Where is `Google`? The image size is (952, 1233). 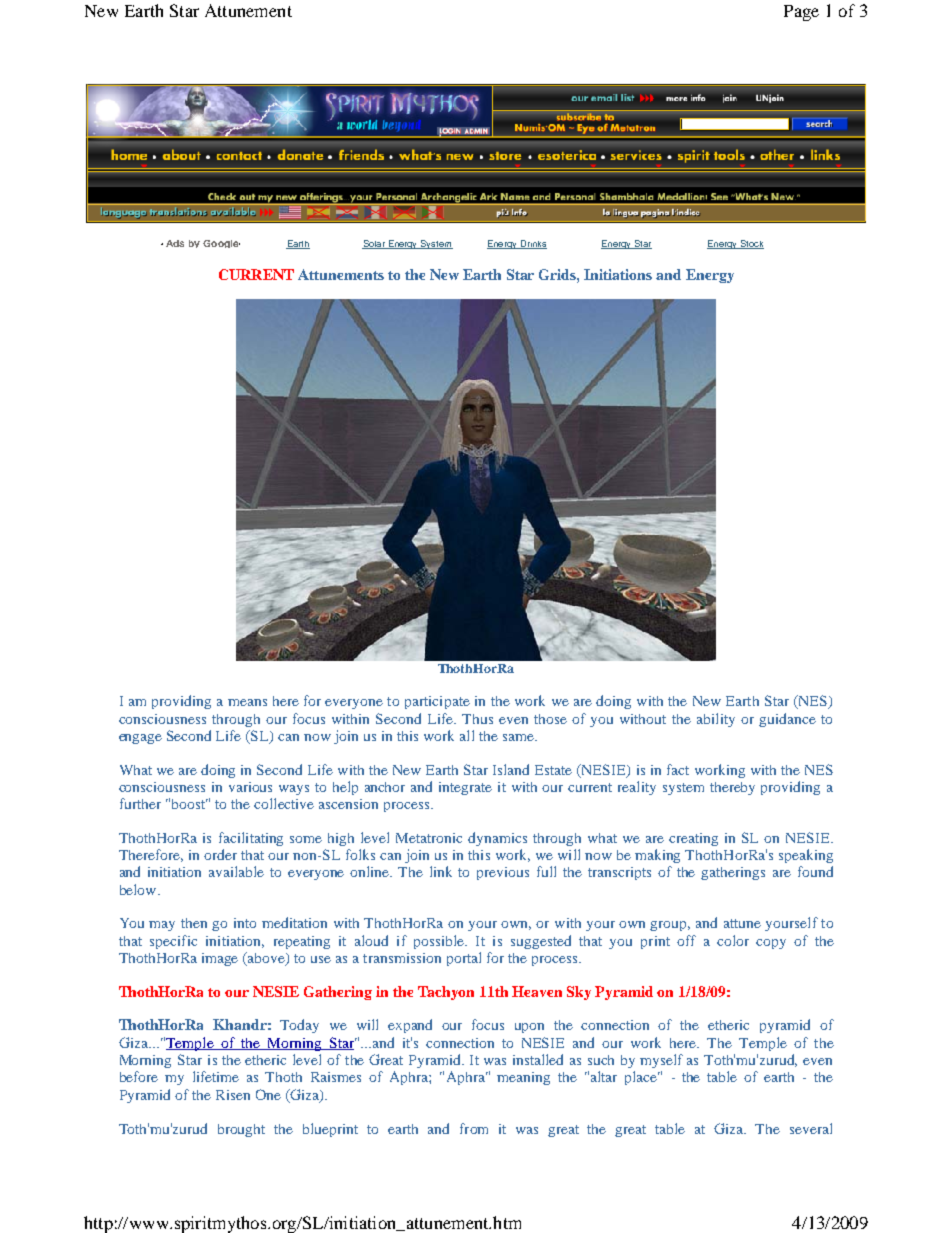
Google is located at coordinates (221, 244).
